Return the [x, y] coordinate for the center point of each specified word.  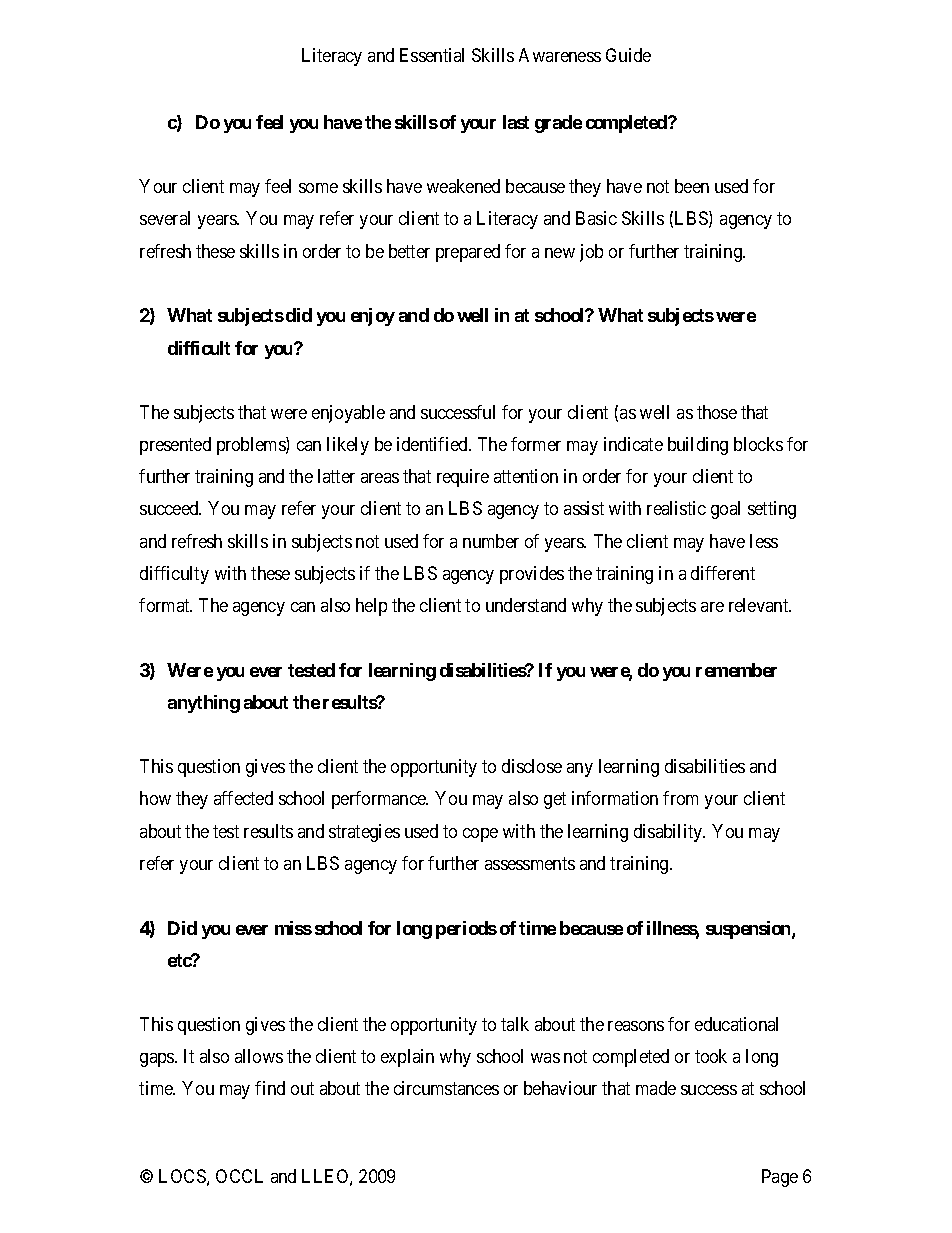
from [680, 798]
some [318, 188]
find [270, 1088]
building [698, 446]
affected [243, 798]
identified [433, 444]
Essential [432, 55]
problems [252, 446]
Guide [628, 55]
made [656, 1088]
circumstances [446, 1088]
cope [480, 835]
